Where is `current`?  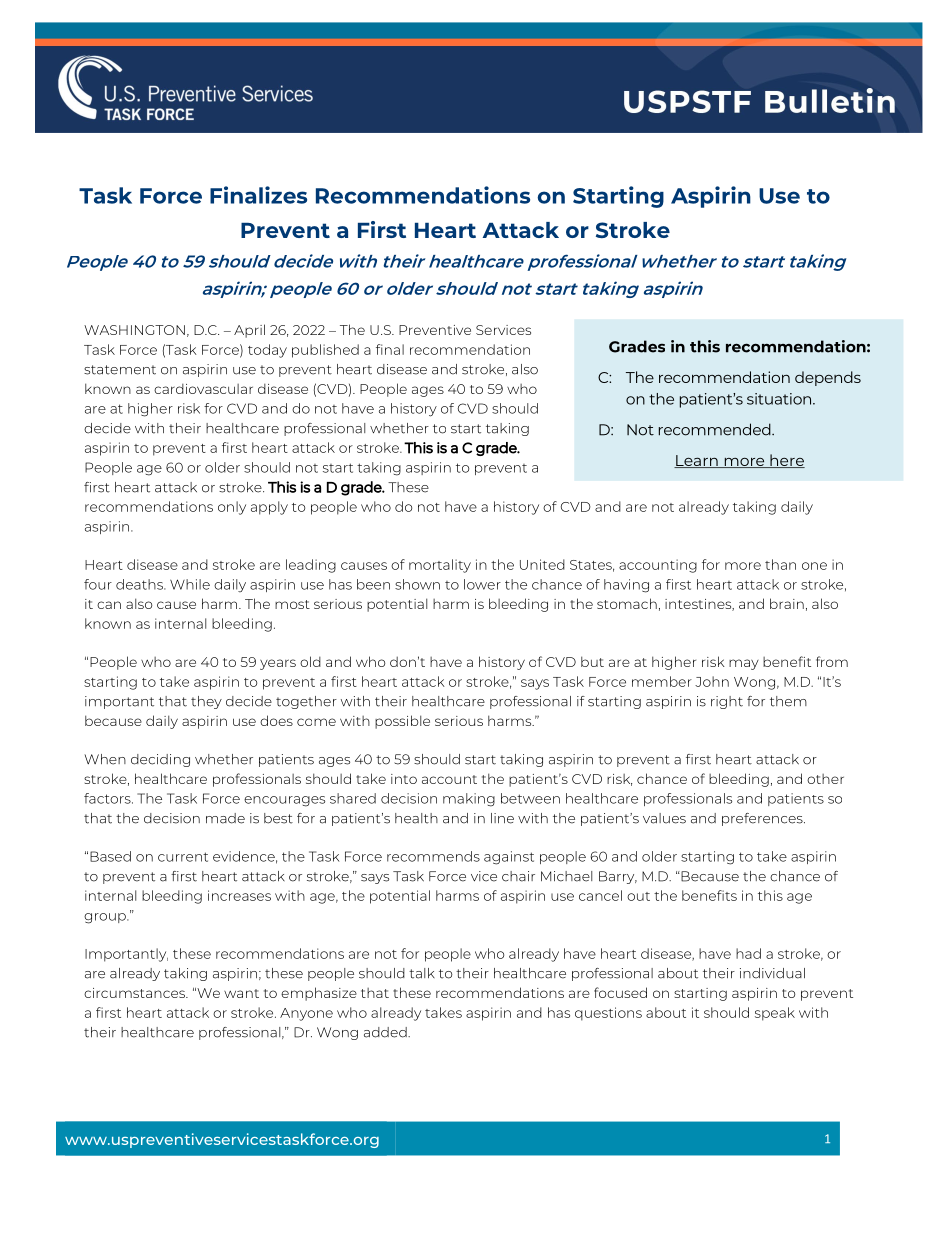 current is located at coordinates (183, 857).
